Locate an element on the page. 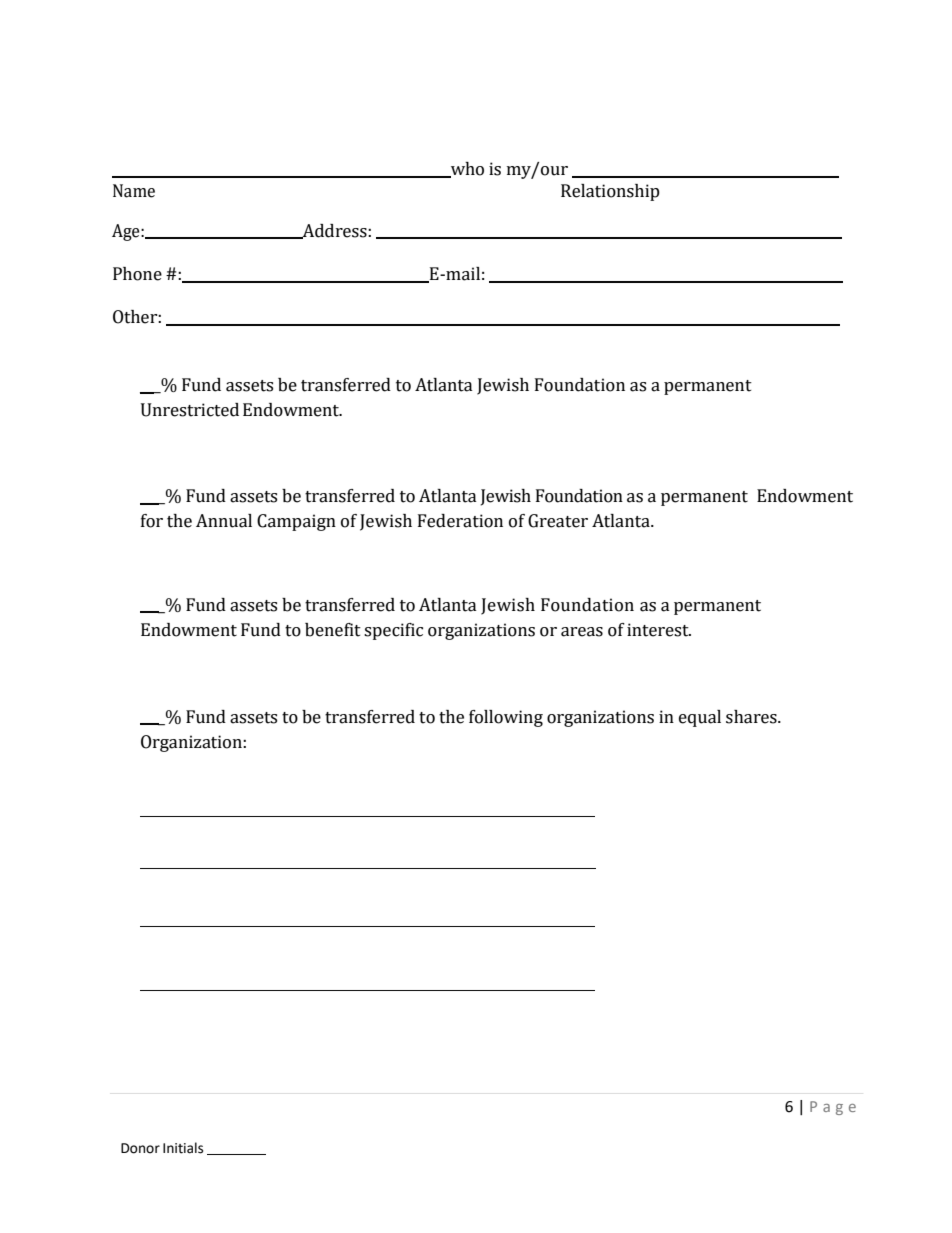 Image resolution: width=952 pixels, height=1233 pixels. Relationship is located at coordinates (610, 192).
